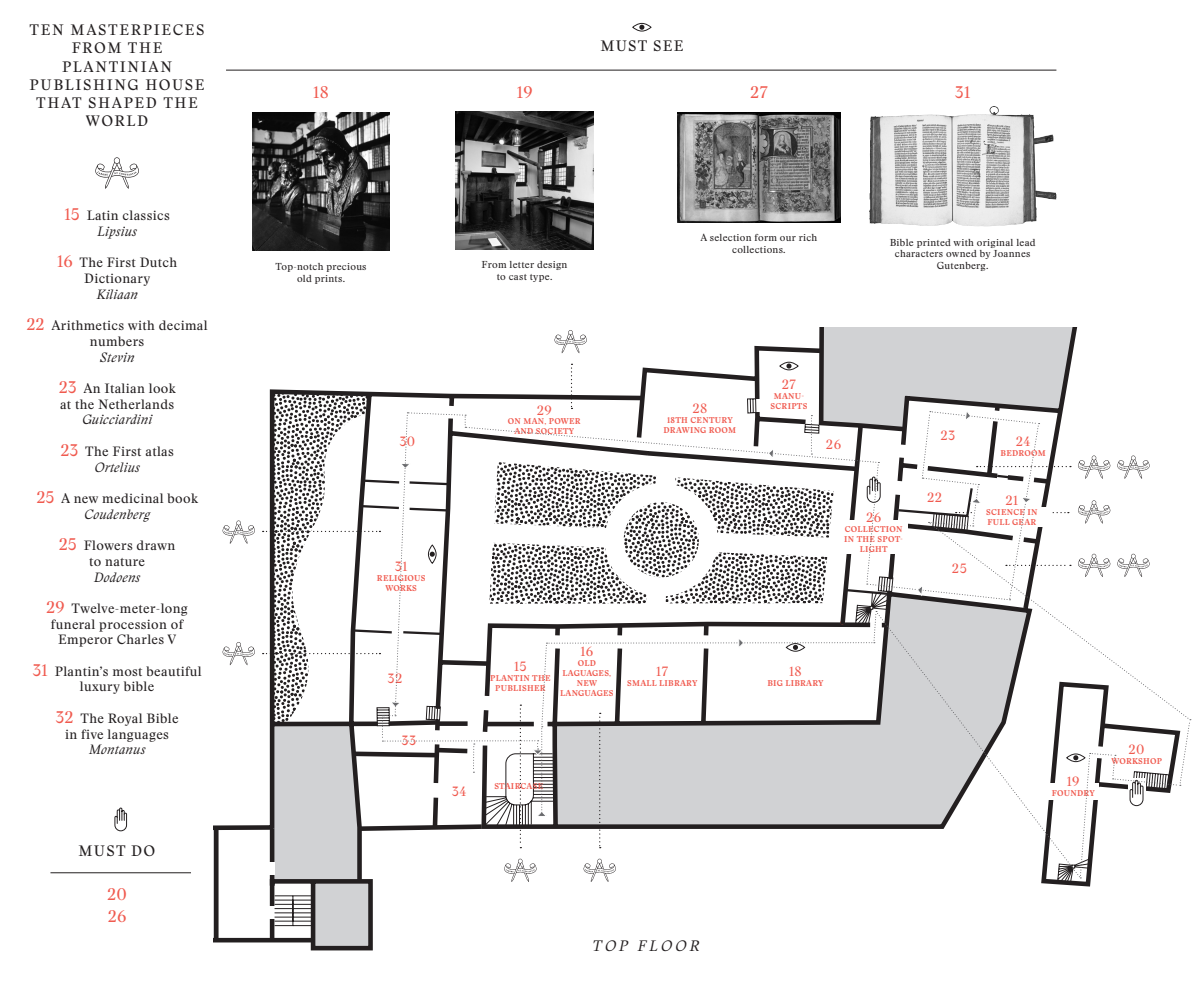 The image size is (1204, 984). I want to click on printed, so click(934, 243).
